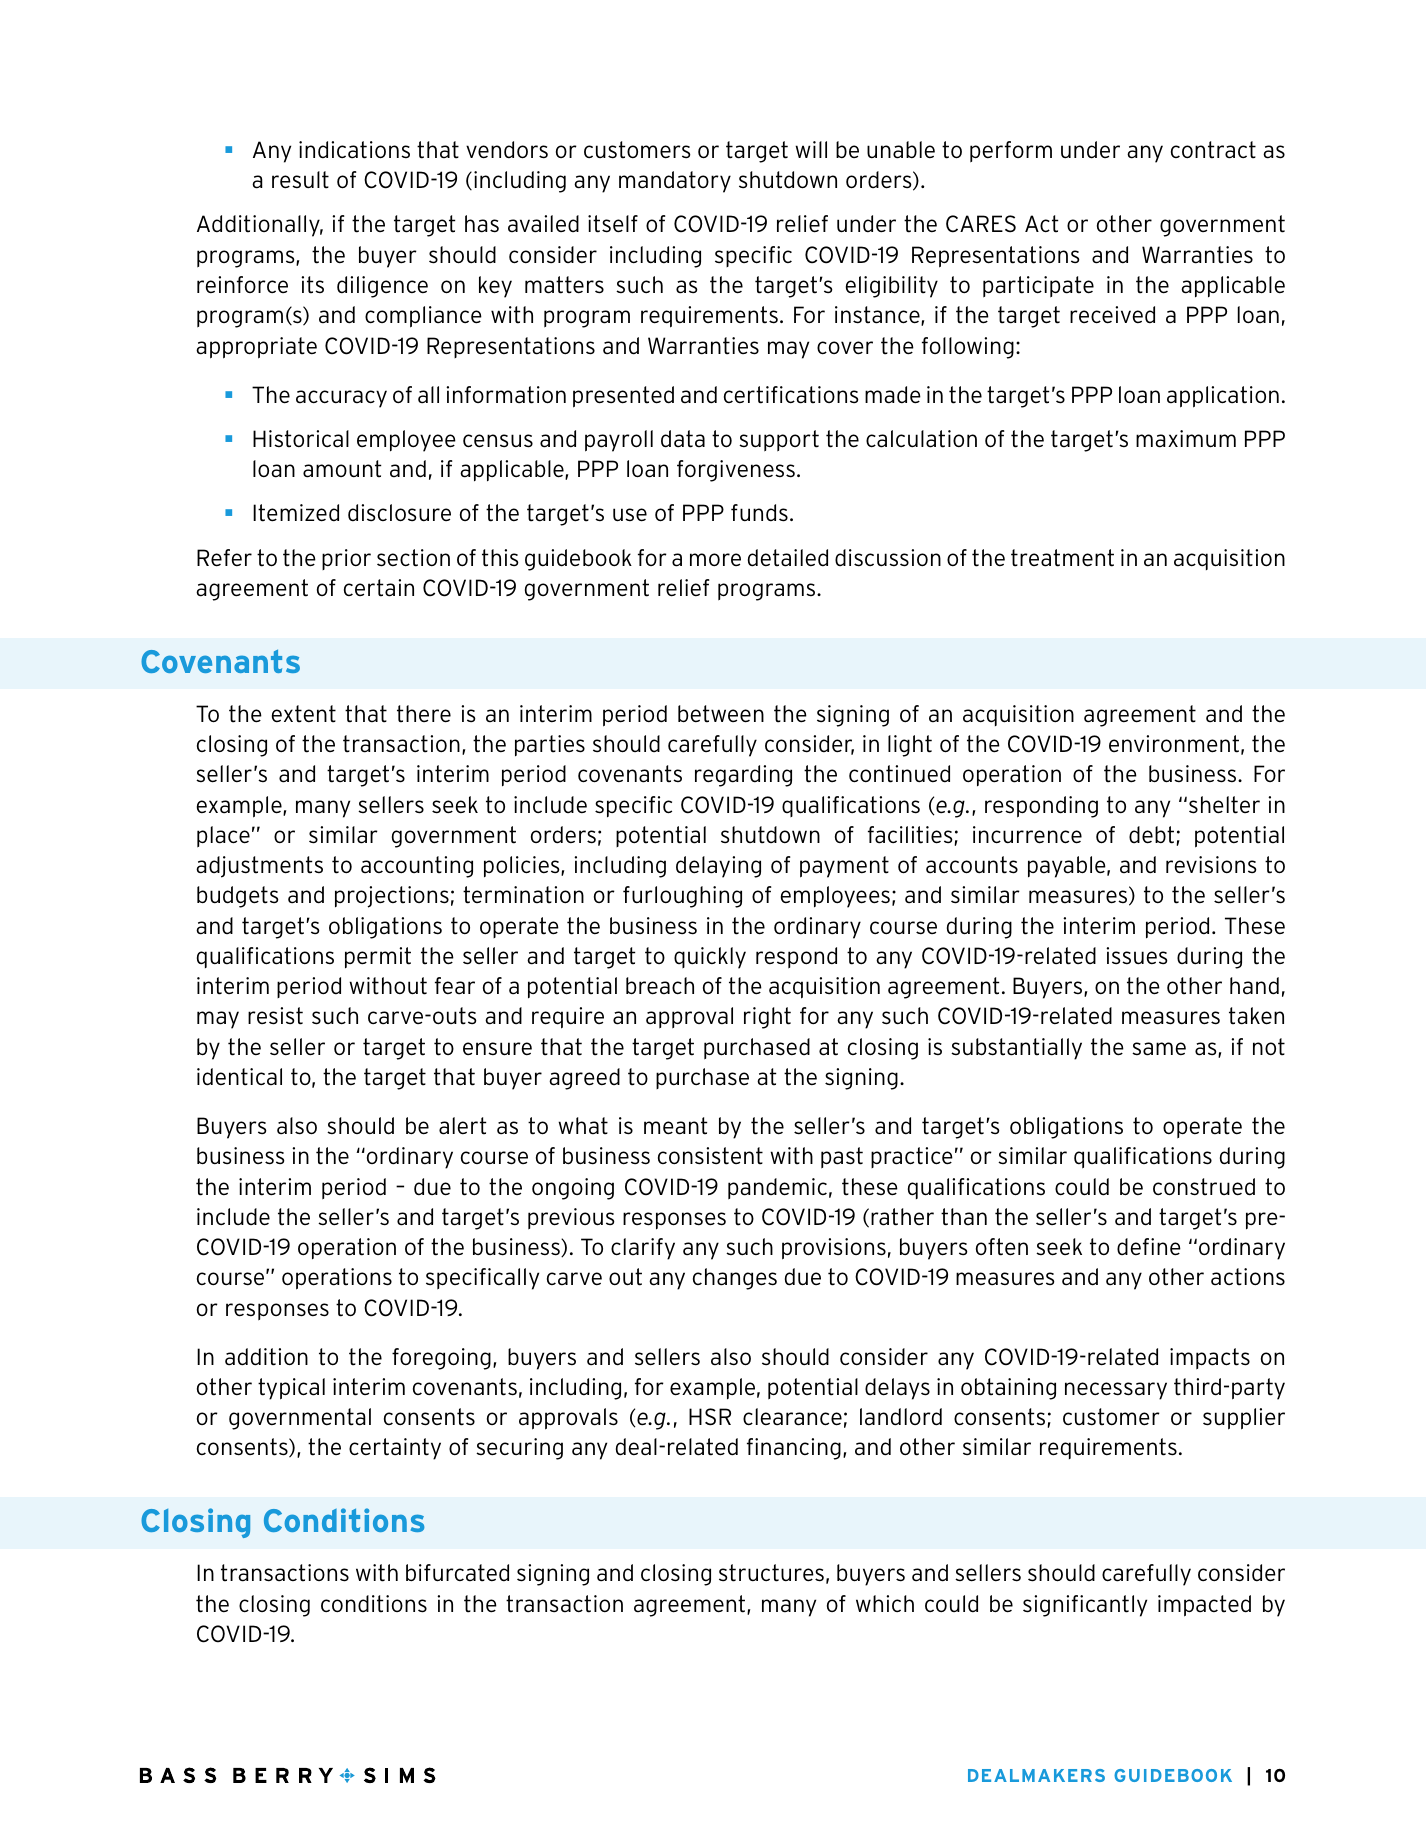  Describe the element at coordinates (239, 1077) in the screenshot. I see `identical` at that location.
